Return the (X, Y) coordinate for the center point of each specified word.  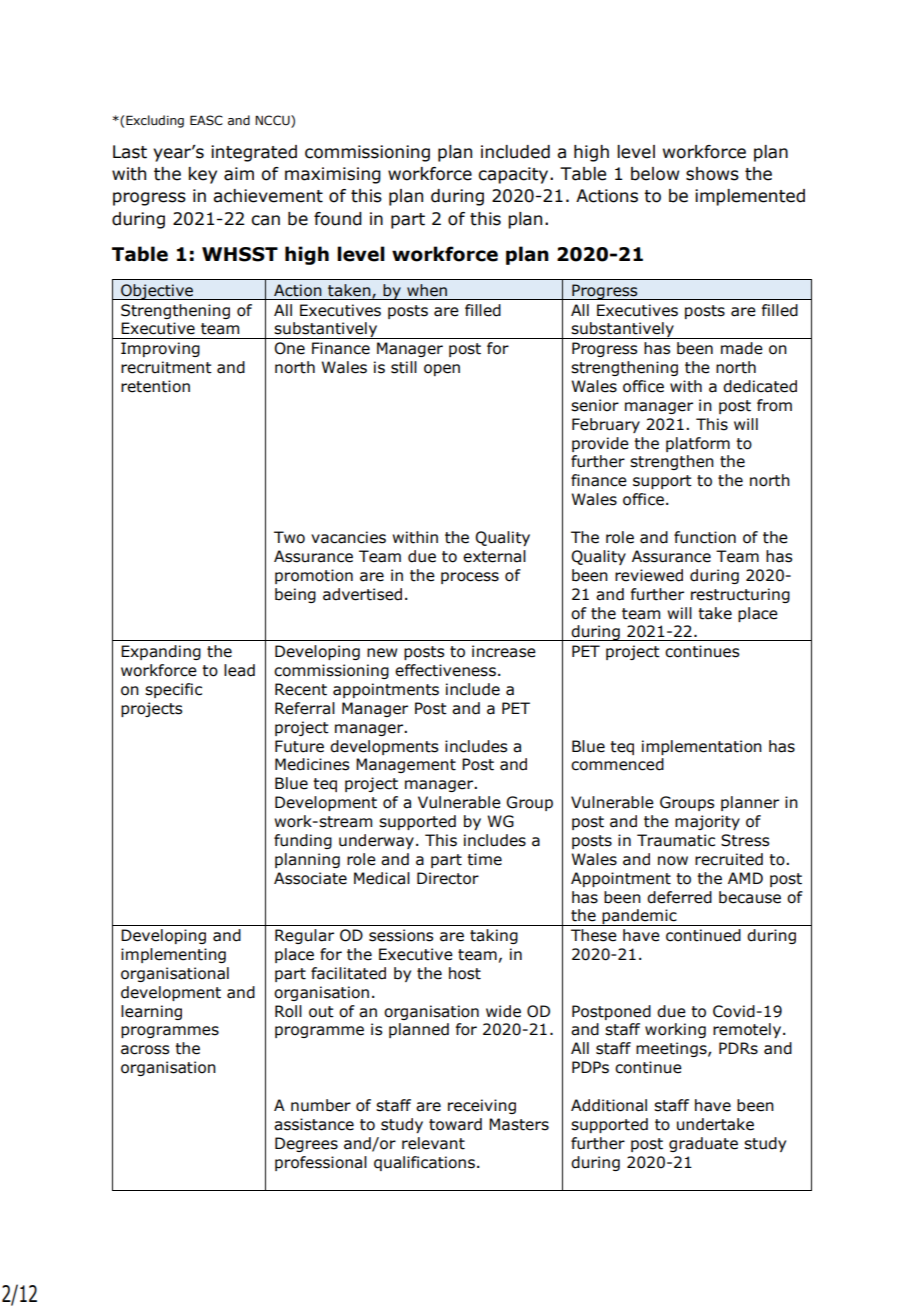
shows (712, 174)
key (203, 175)
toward (455, 1124)
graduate (703, 1144)
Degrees (306, 1144)
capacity (514, 175)
